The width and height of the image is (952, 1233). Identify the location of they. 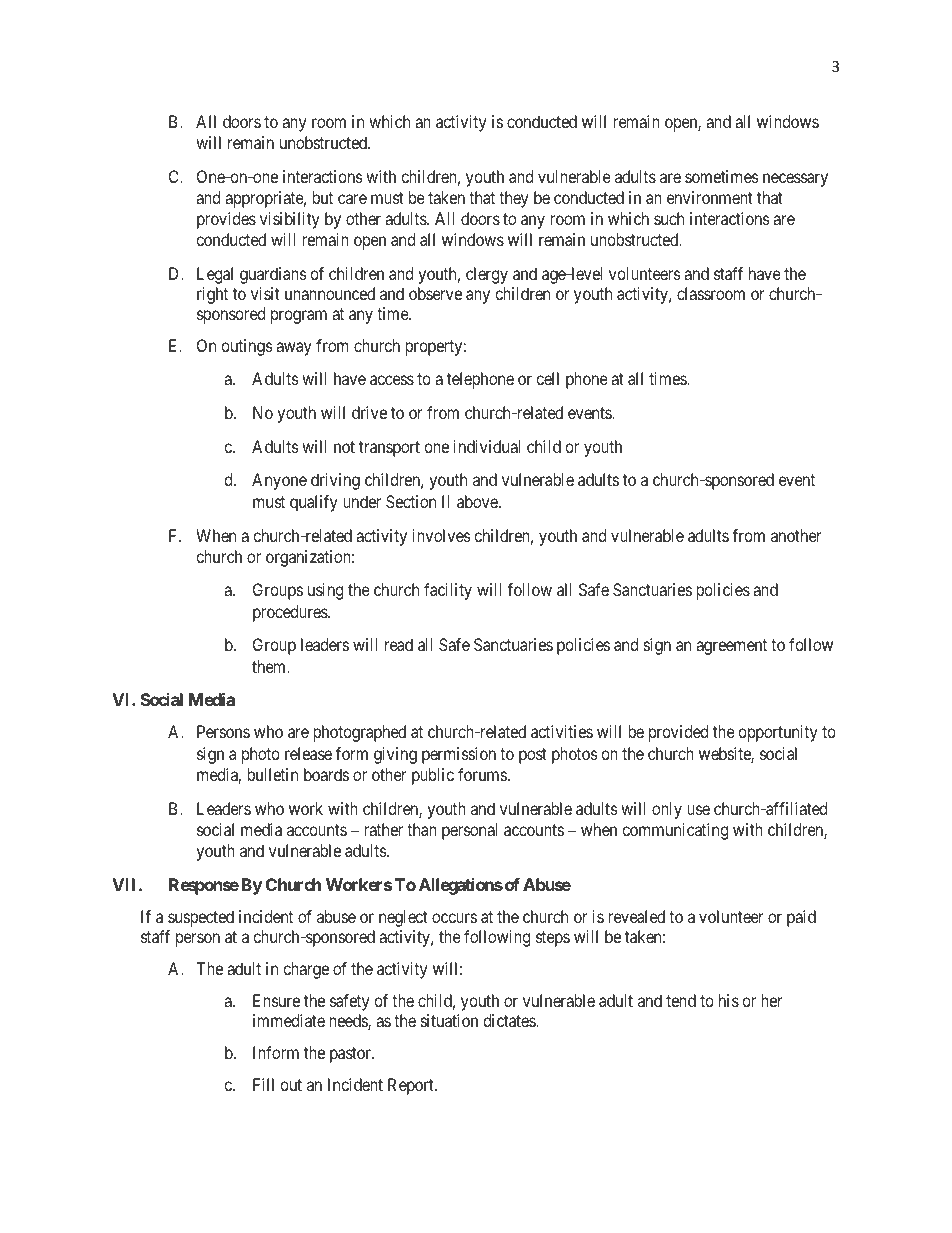
(513, 199).
